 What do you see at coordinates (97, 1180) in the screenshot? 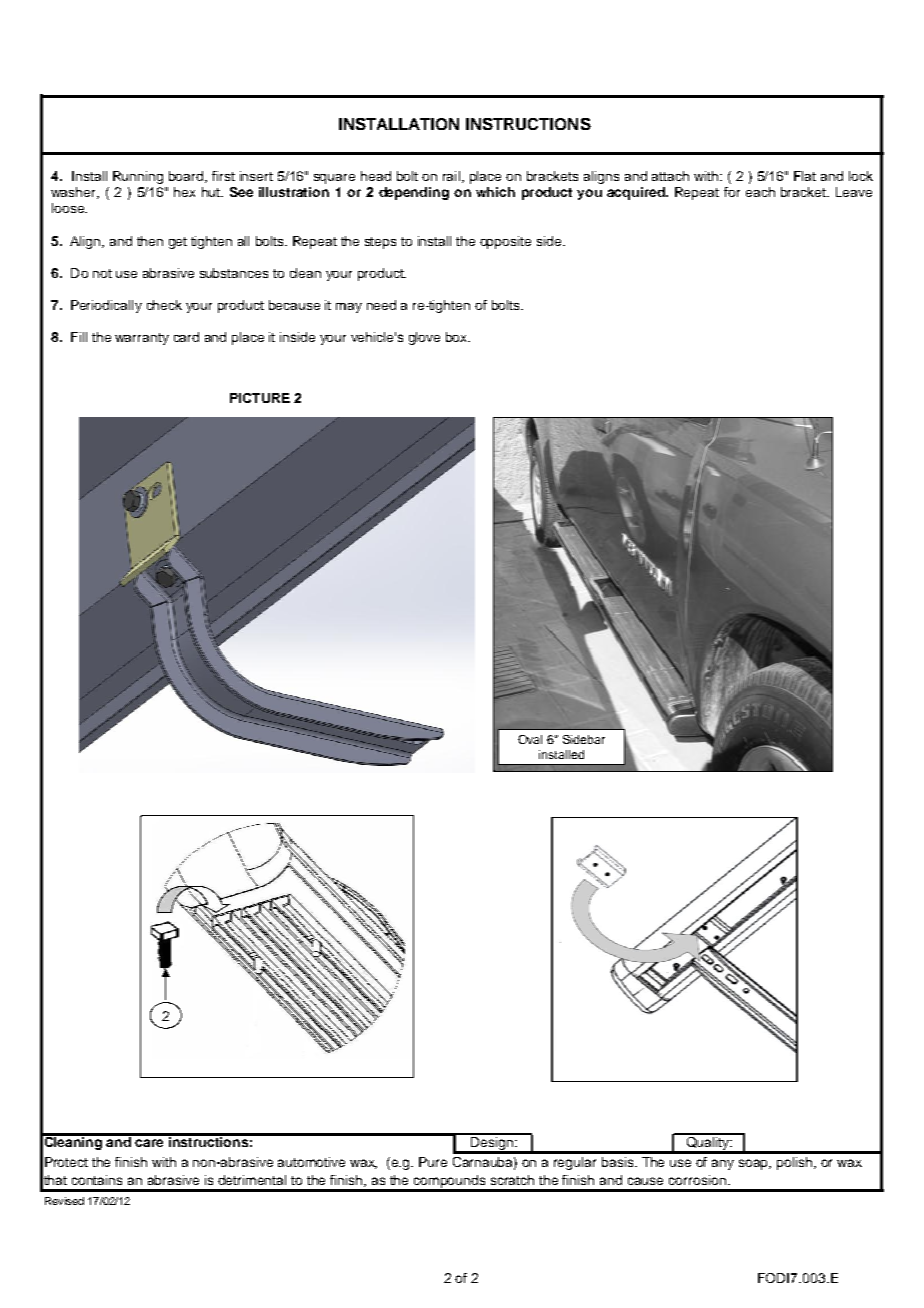
I see `contains` at bounding box center [97, 1180].
